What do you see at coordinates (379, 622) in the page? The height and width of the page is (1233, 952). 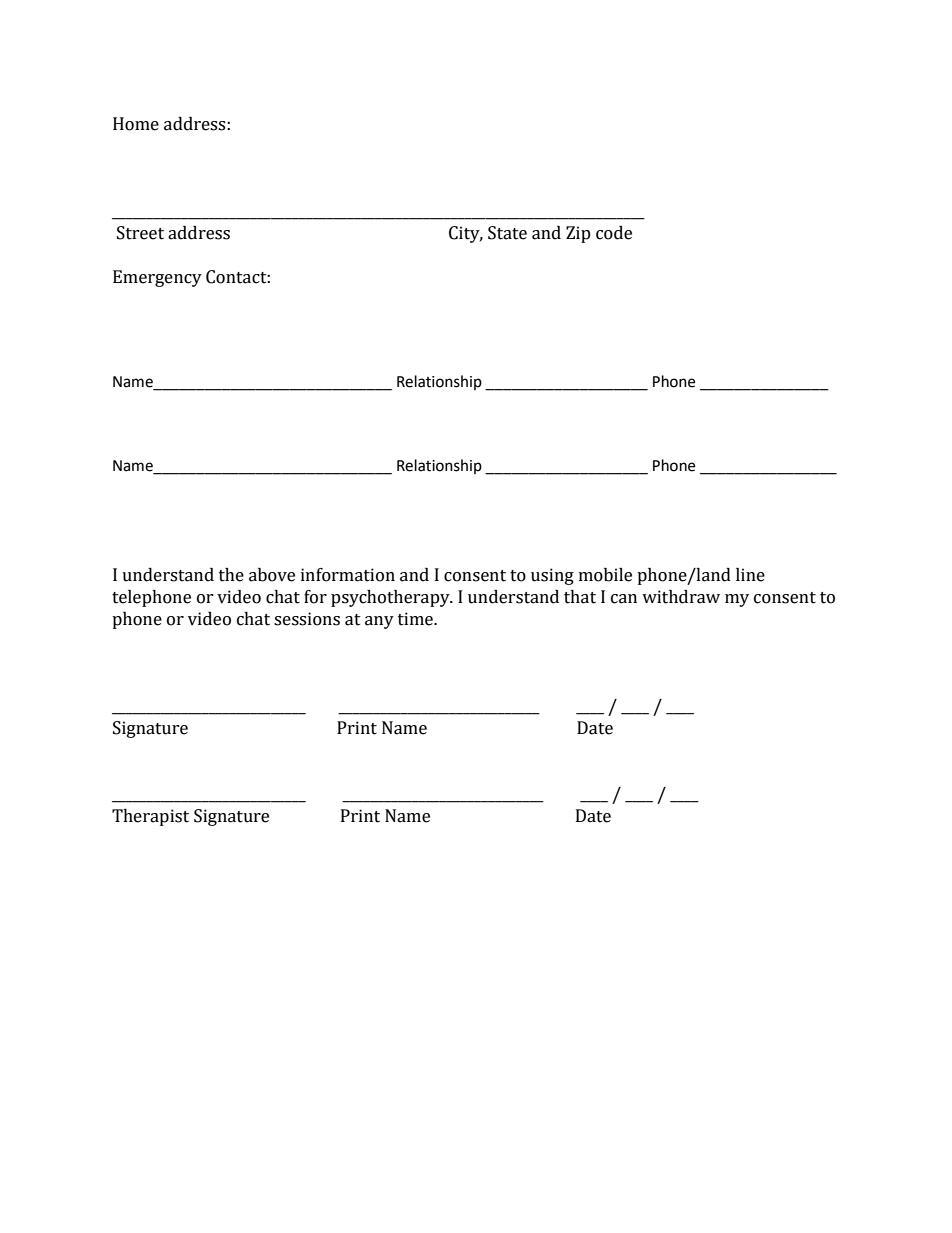 I see `any` at bounding box center [379, 622].
